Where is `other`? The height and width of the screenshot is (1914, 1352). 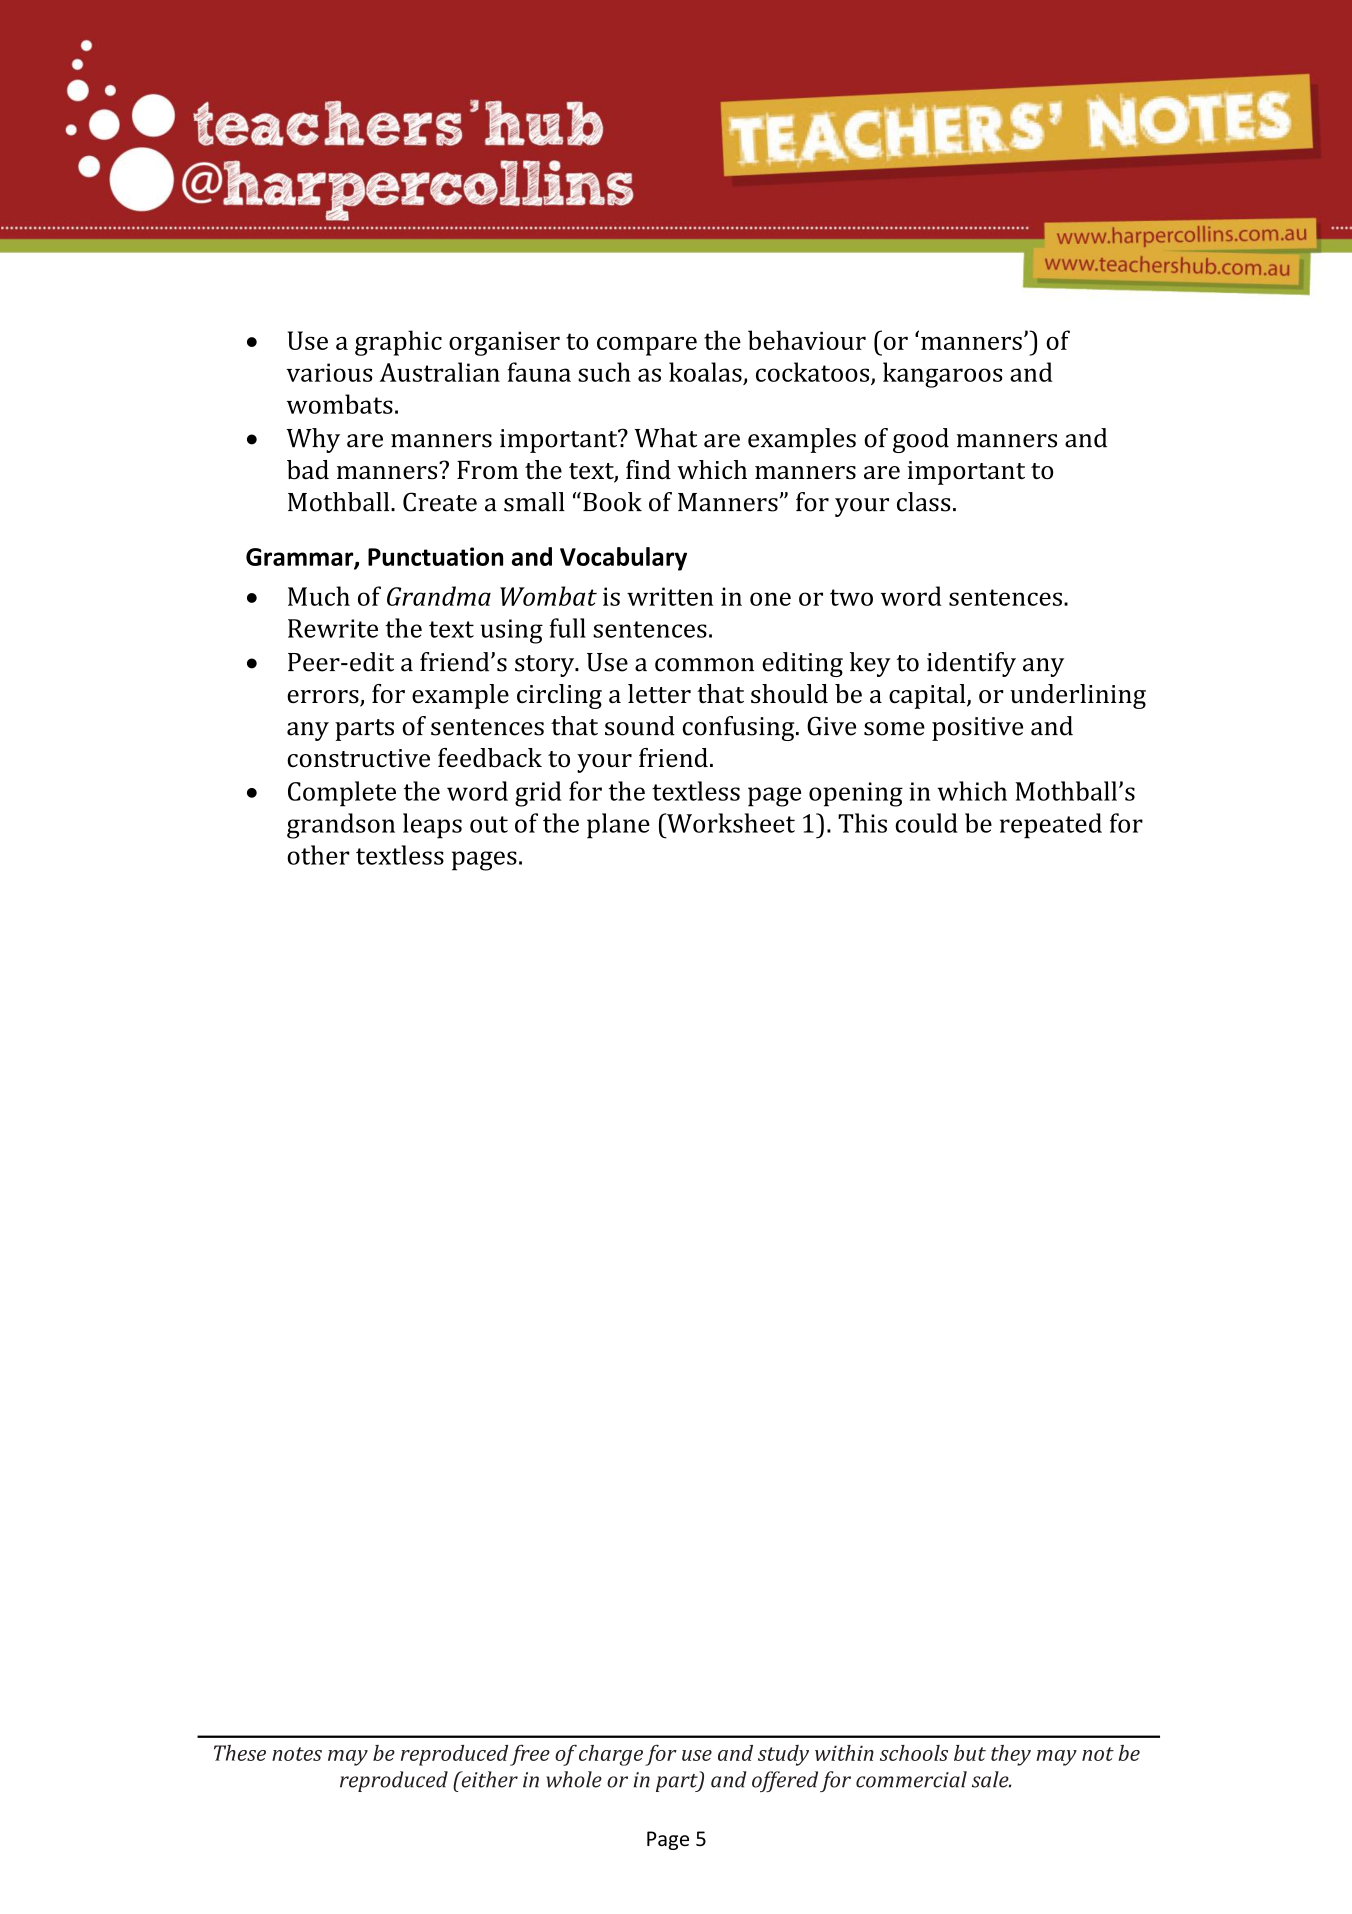 other is located at coordinates (318, 855).
